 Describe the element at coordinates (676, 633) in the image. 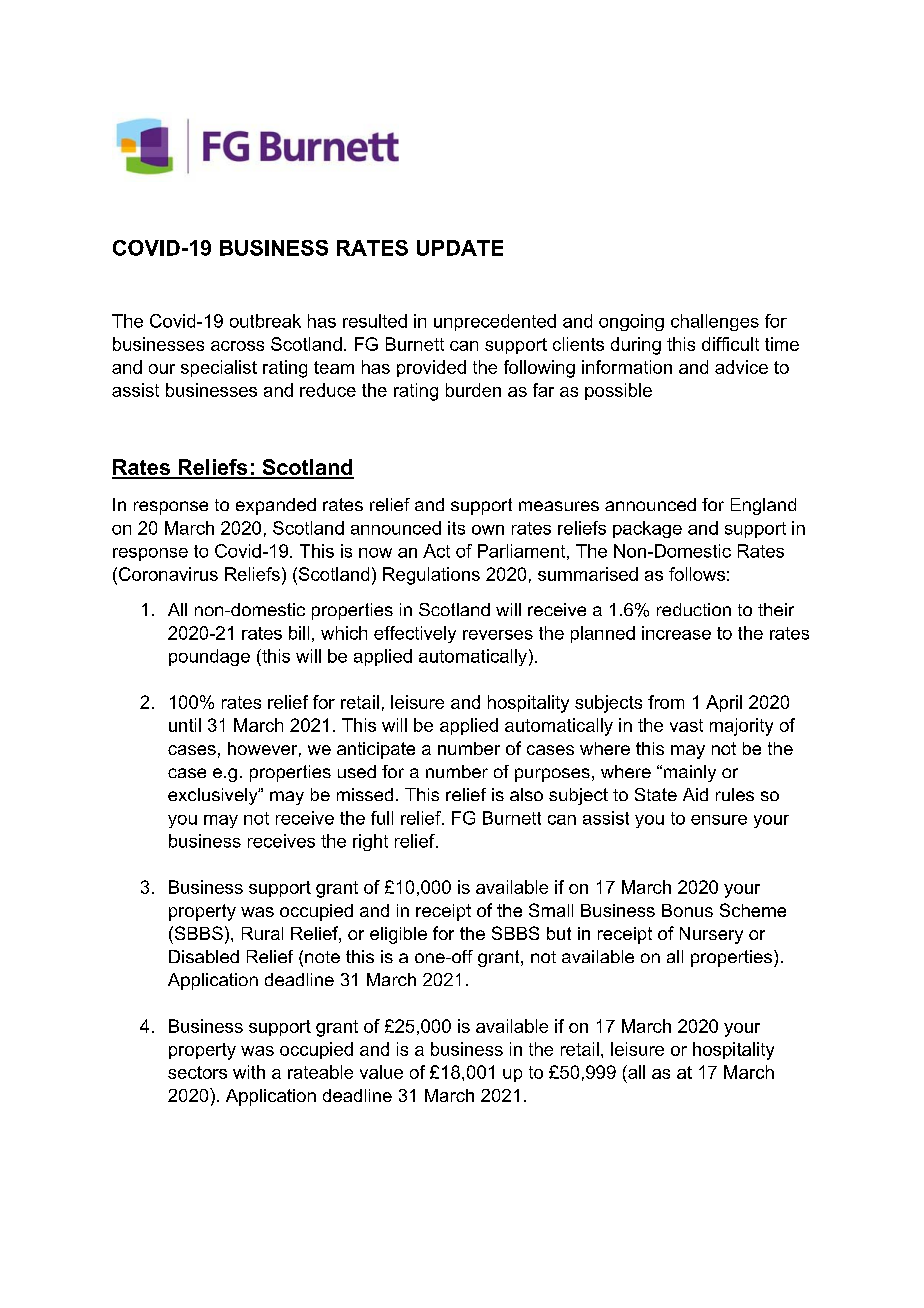

I see `increase` at that location.
